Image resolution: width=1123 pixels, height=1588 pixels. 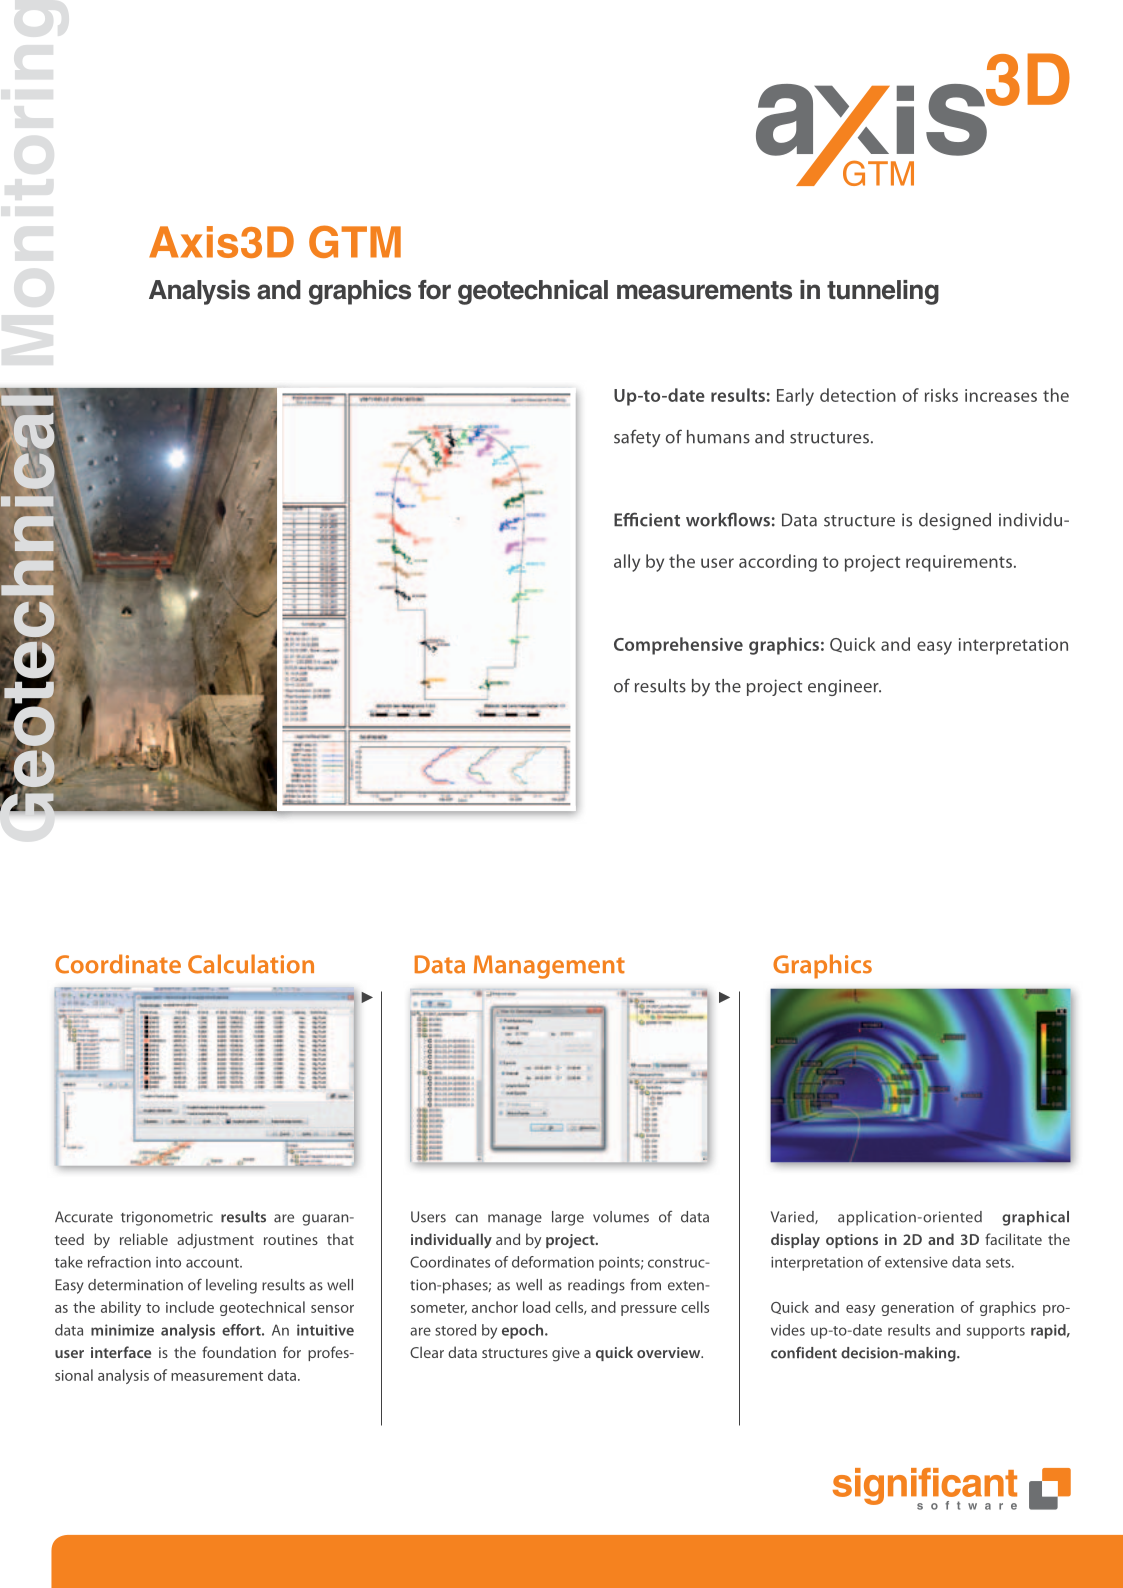 I want to click on workflows, so click(x=728, y=519).
